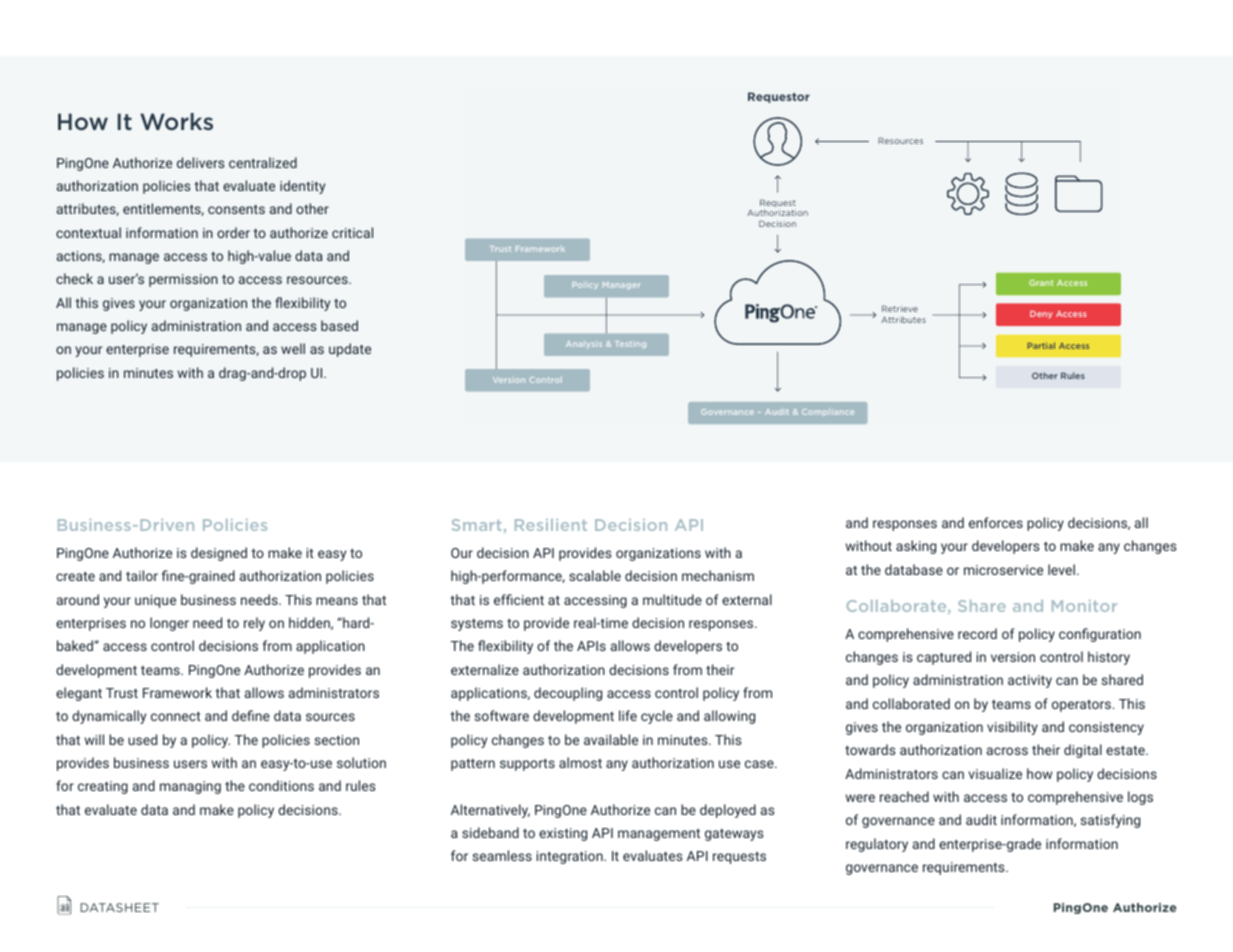 The height and width of the screenshot is (952, 1233). Describe the element at coordinates (996, 522) in the screenshot. I see `enforces` at that location.
